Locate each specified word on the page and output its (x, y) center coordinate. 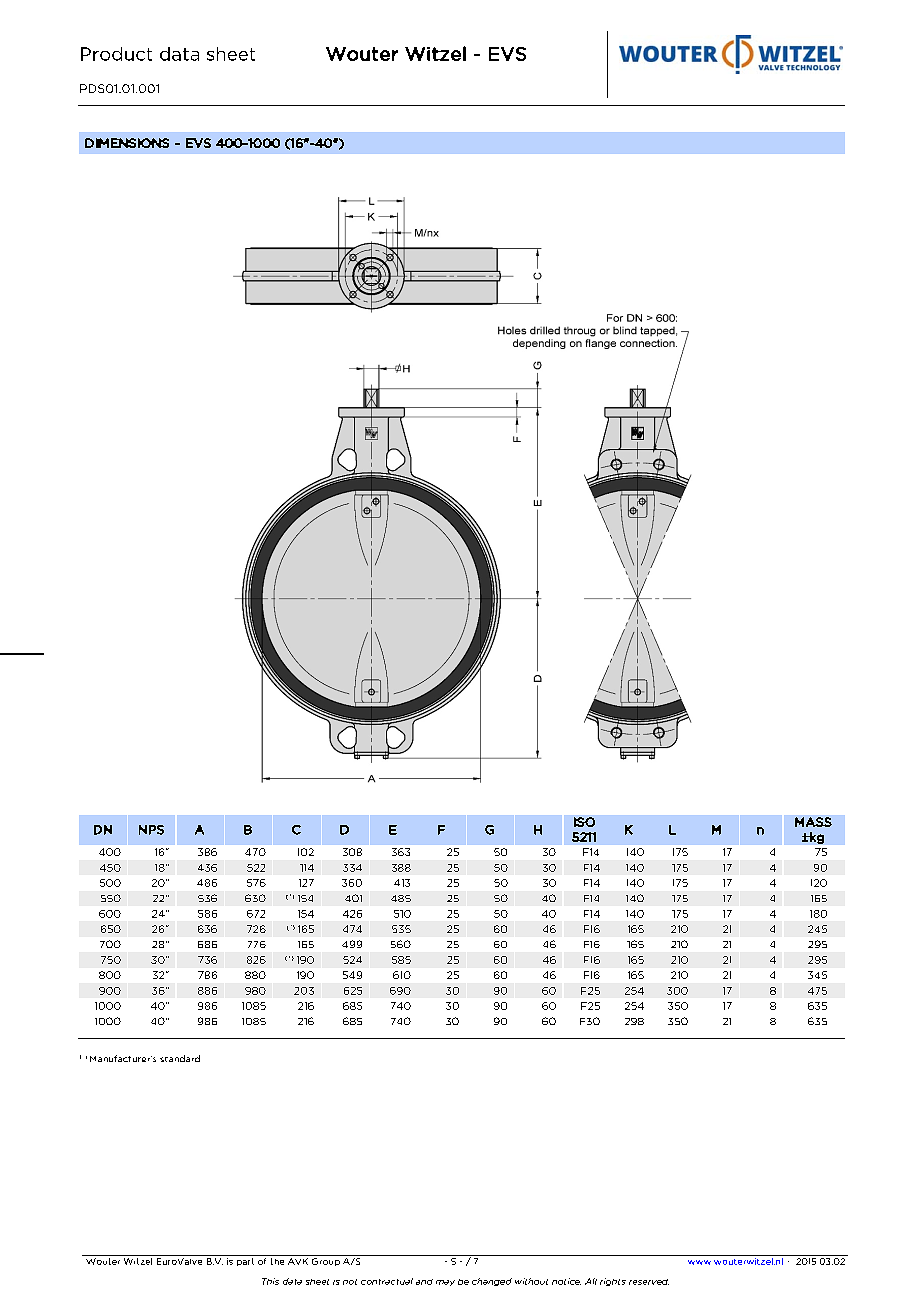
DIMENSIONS (127, 143)
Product (116, 54)
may (445, 1283)
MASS (813, 822)
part (245, 1262)
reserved (649, 1282)
